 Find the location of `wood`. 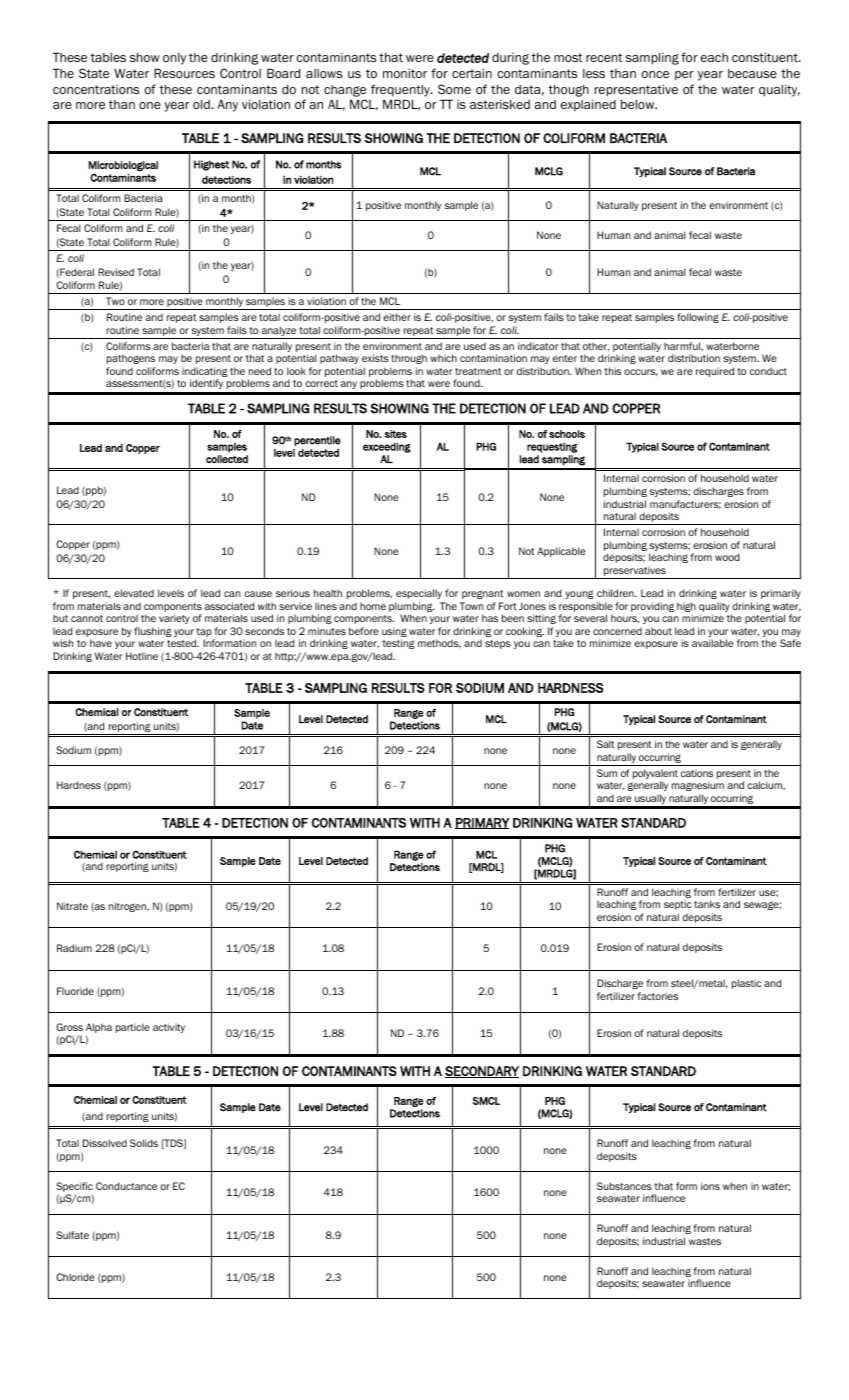

wood is located at coordinates (727, 557).
